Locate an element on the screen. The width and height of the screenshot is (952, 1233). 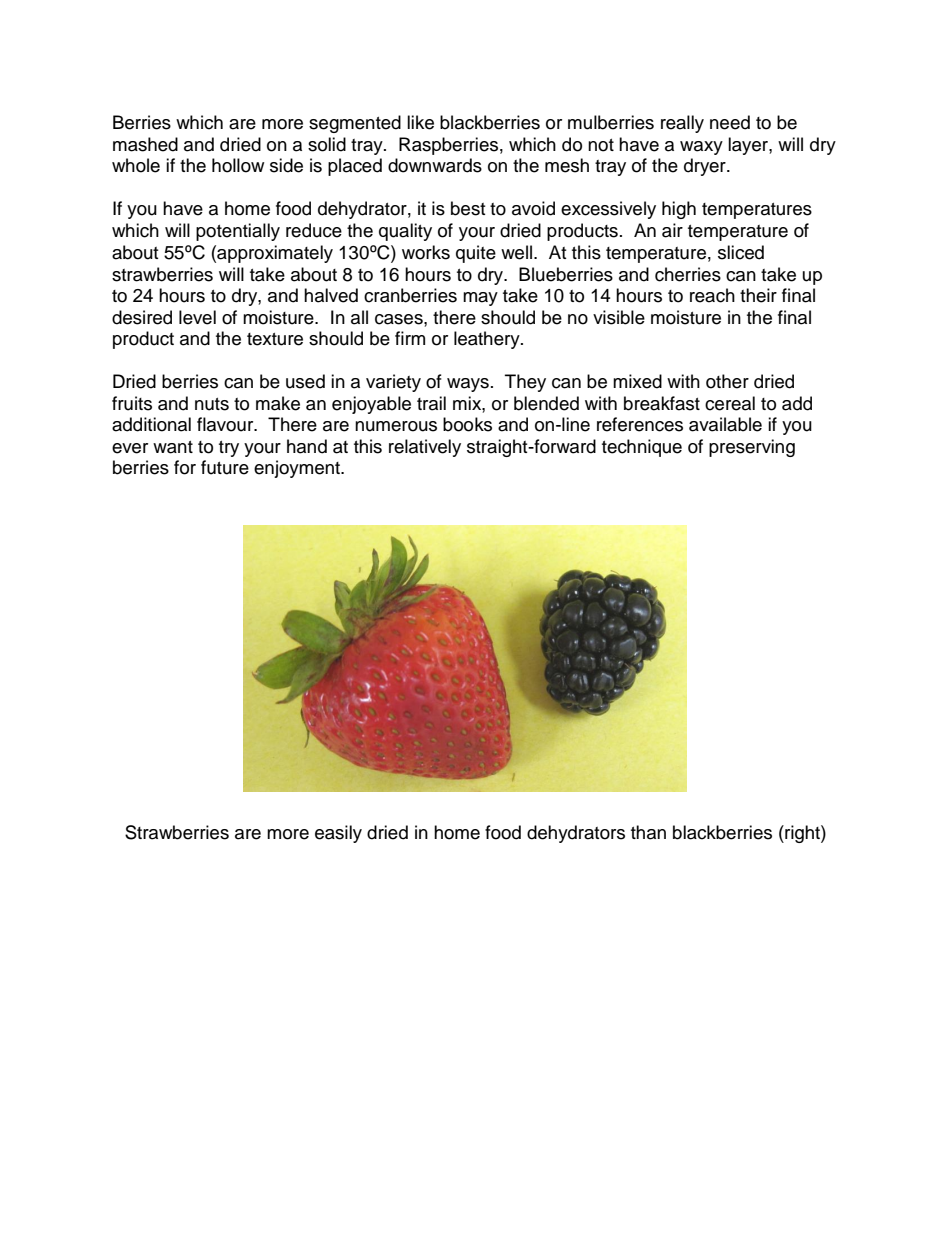
downwards is located at coordinates (435, 165).
